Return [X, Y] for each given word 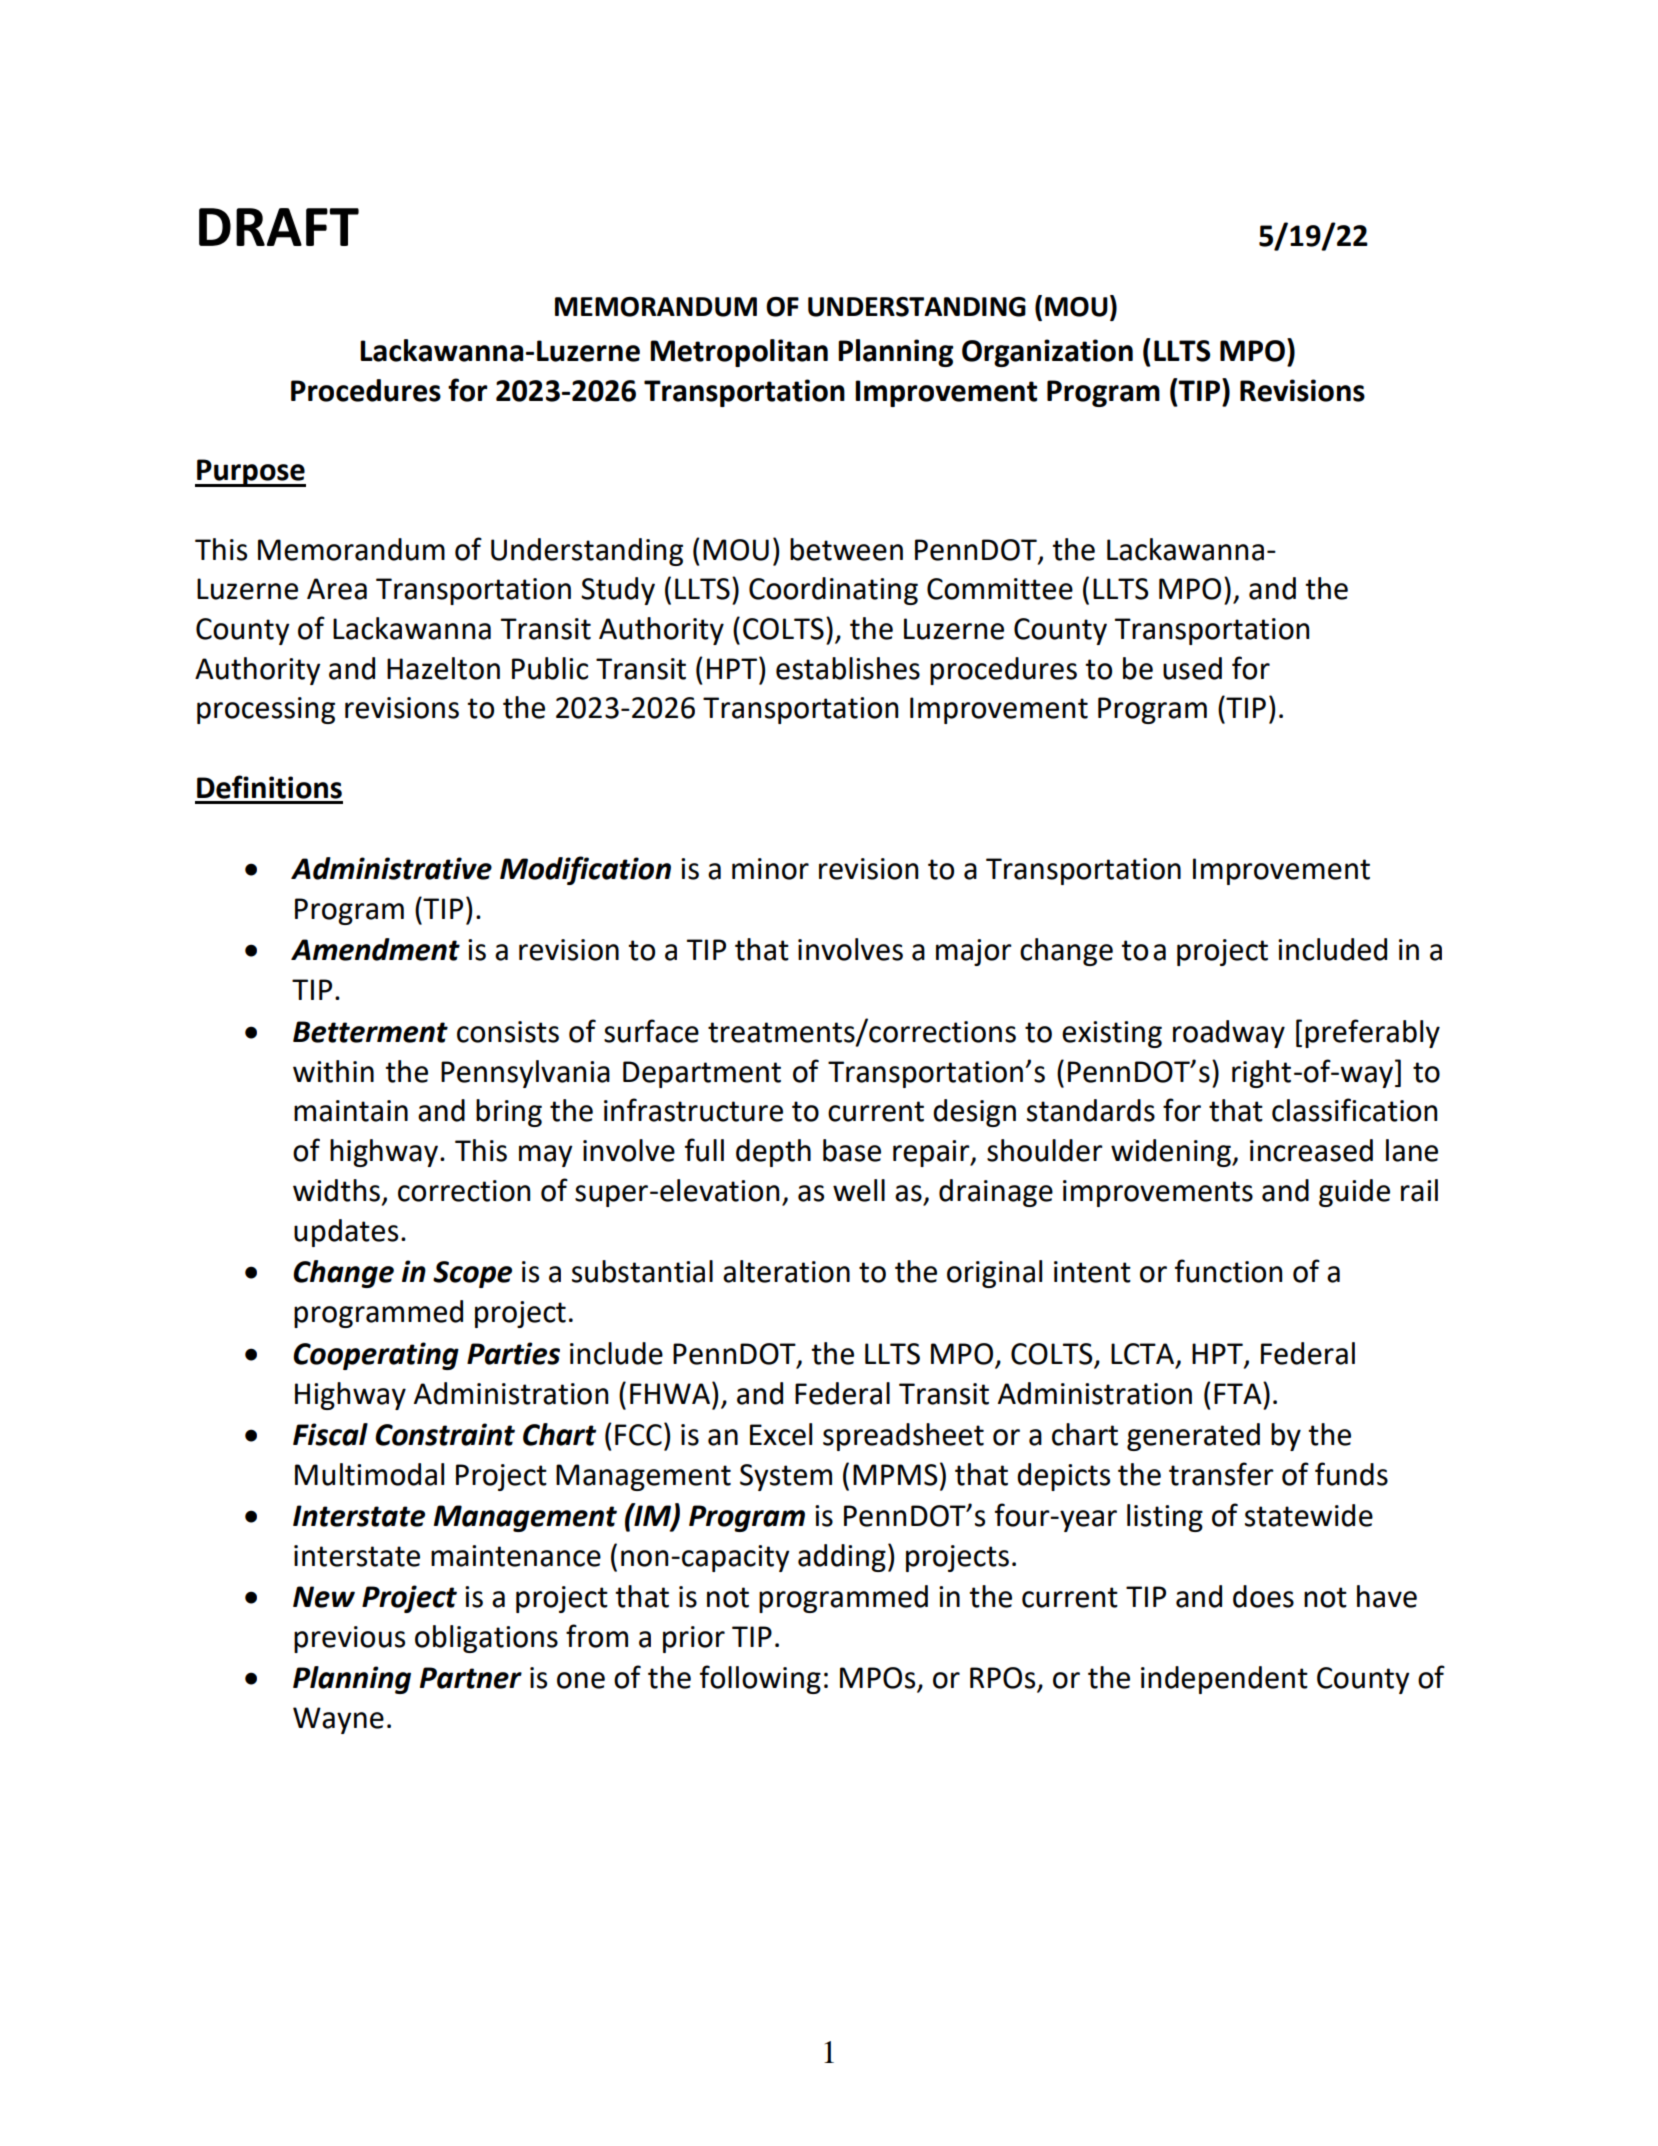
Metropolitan [739, 353]
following [760, 1679]
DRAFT [279, 227]
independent [1224, 1680]
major [974, 952]
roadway [1229, 1034]
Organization [1047, 353]
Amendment [375, 949]
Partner [471, 1678]
